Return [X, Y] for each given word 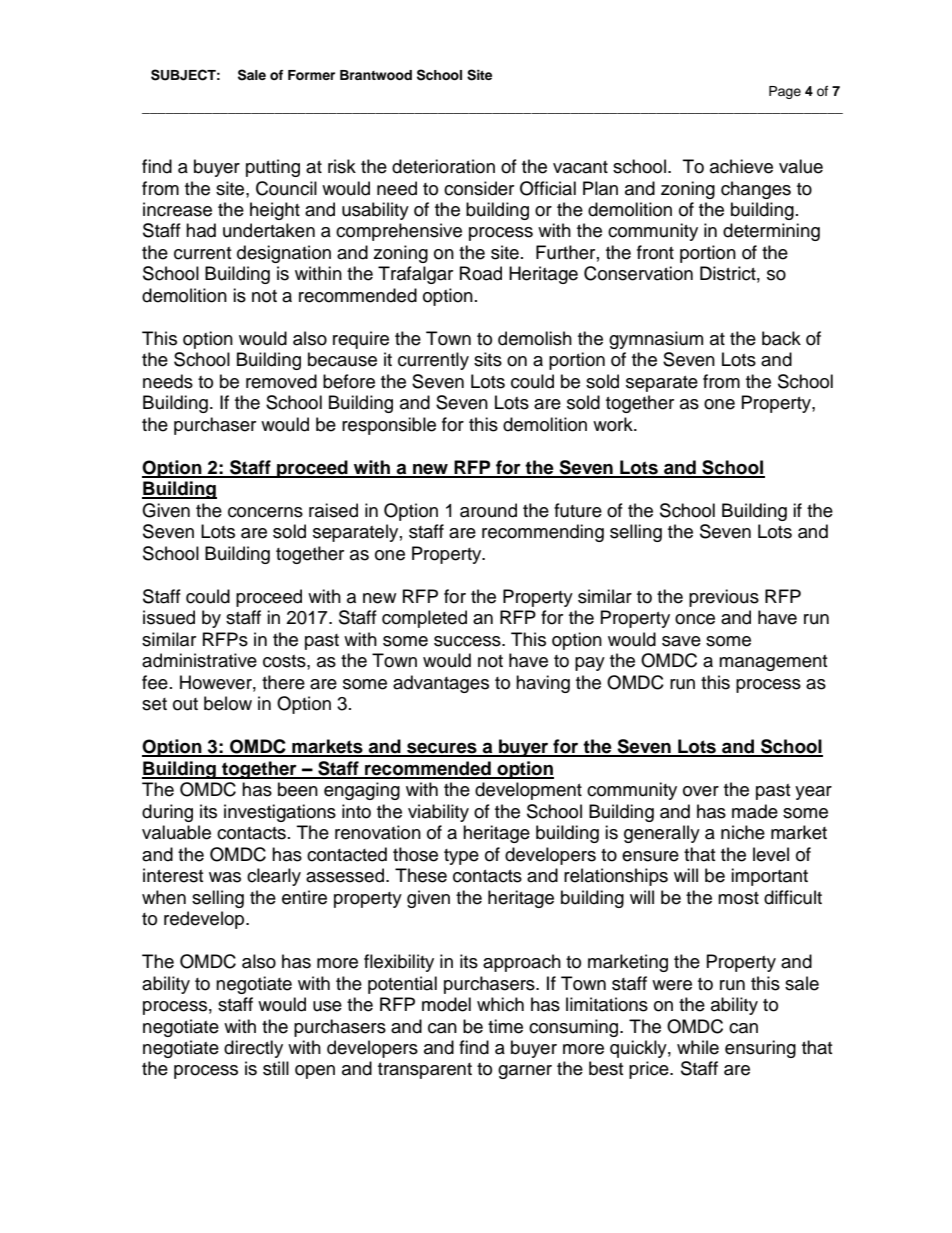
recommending [543, 533]
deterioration [443, 166]
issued [169, 617]
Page [785, 92]
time [505, 1026]
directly [253, 1049]
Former [311, 75]
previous [724, 598]
